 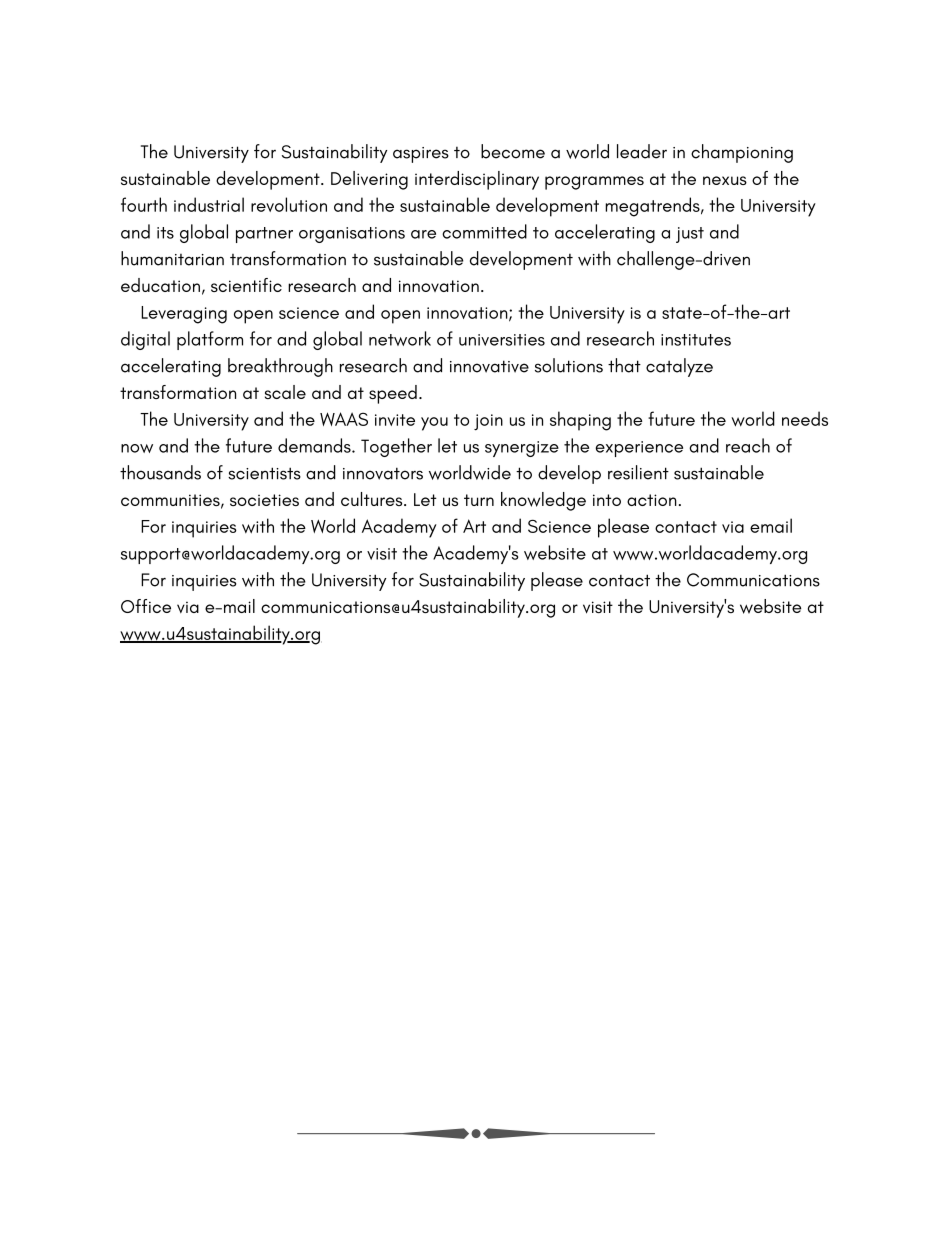 What do you see at coordinates (209, 204) in the image?
I see `industrial` at bounding box center [209, 204].
